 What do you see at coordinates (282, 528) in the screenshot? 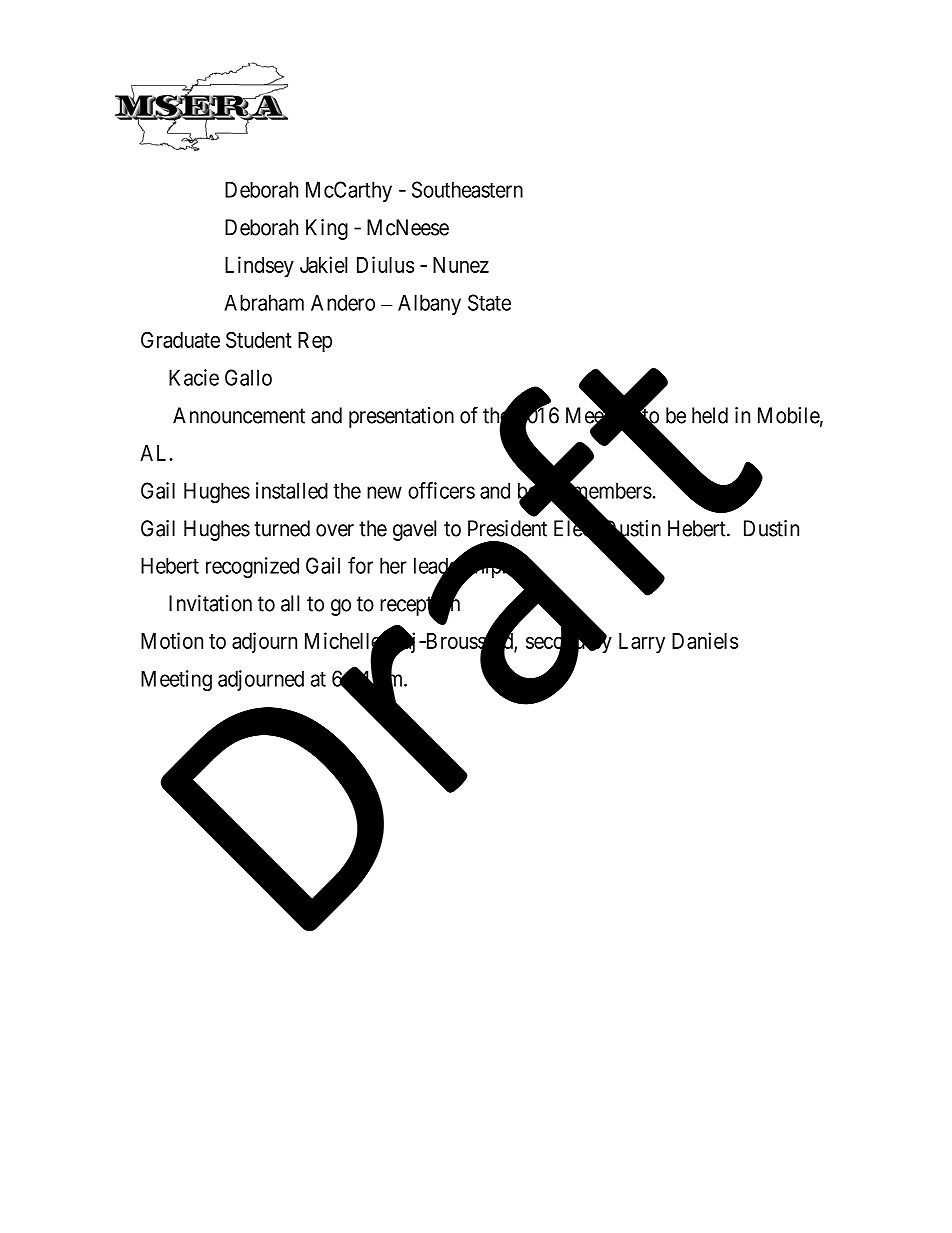
I see `turned` at bounding box center [282, 528].
